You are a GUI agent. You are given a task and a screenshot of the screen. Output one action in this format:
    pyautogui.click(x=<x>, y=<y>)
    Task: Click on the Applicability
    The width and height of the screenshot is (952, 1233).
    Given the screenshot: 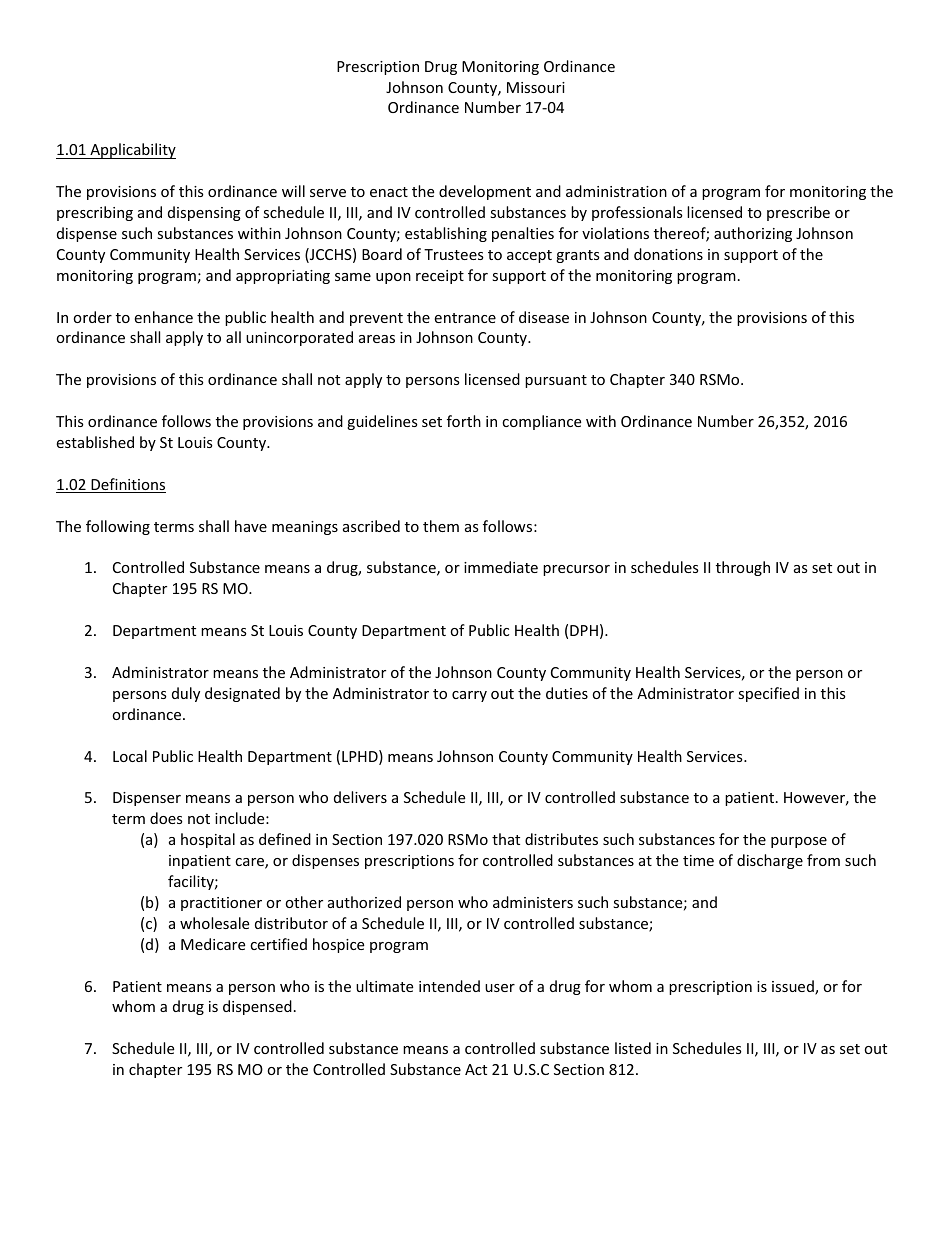 What is the action you would take?
    pyautogui.click(x=132, y=151)
